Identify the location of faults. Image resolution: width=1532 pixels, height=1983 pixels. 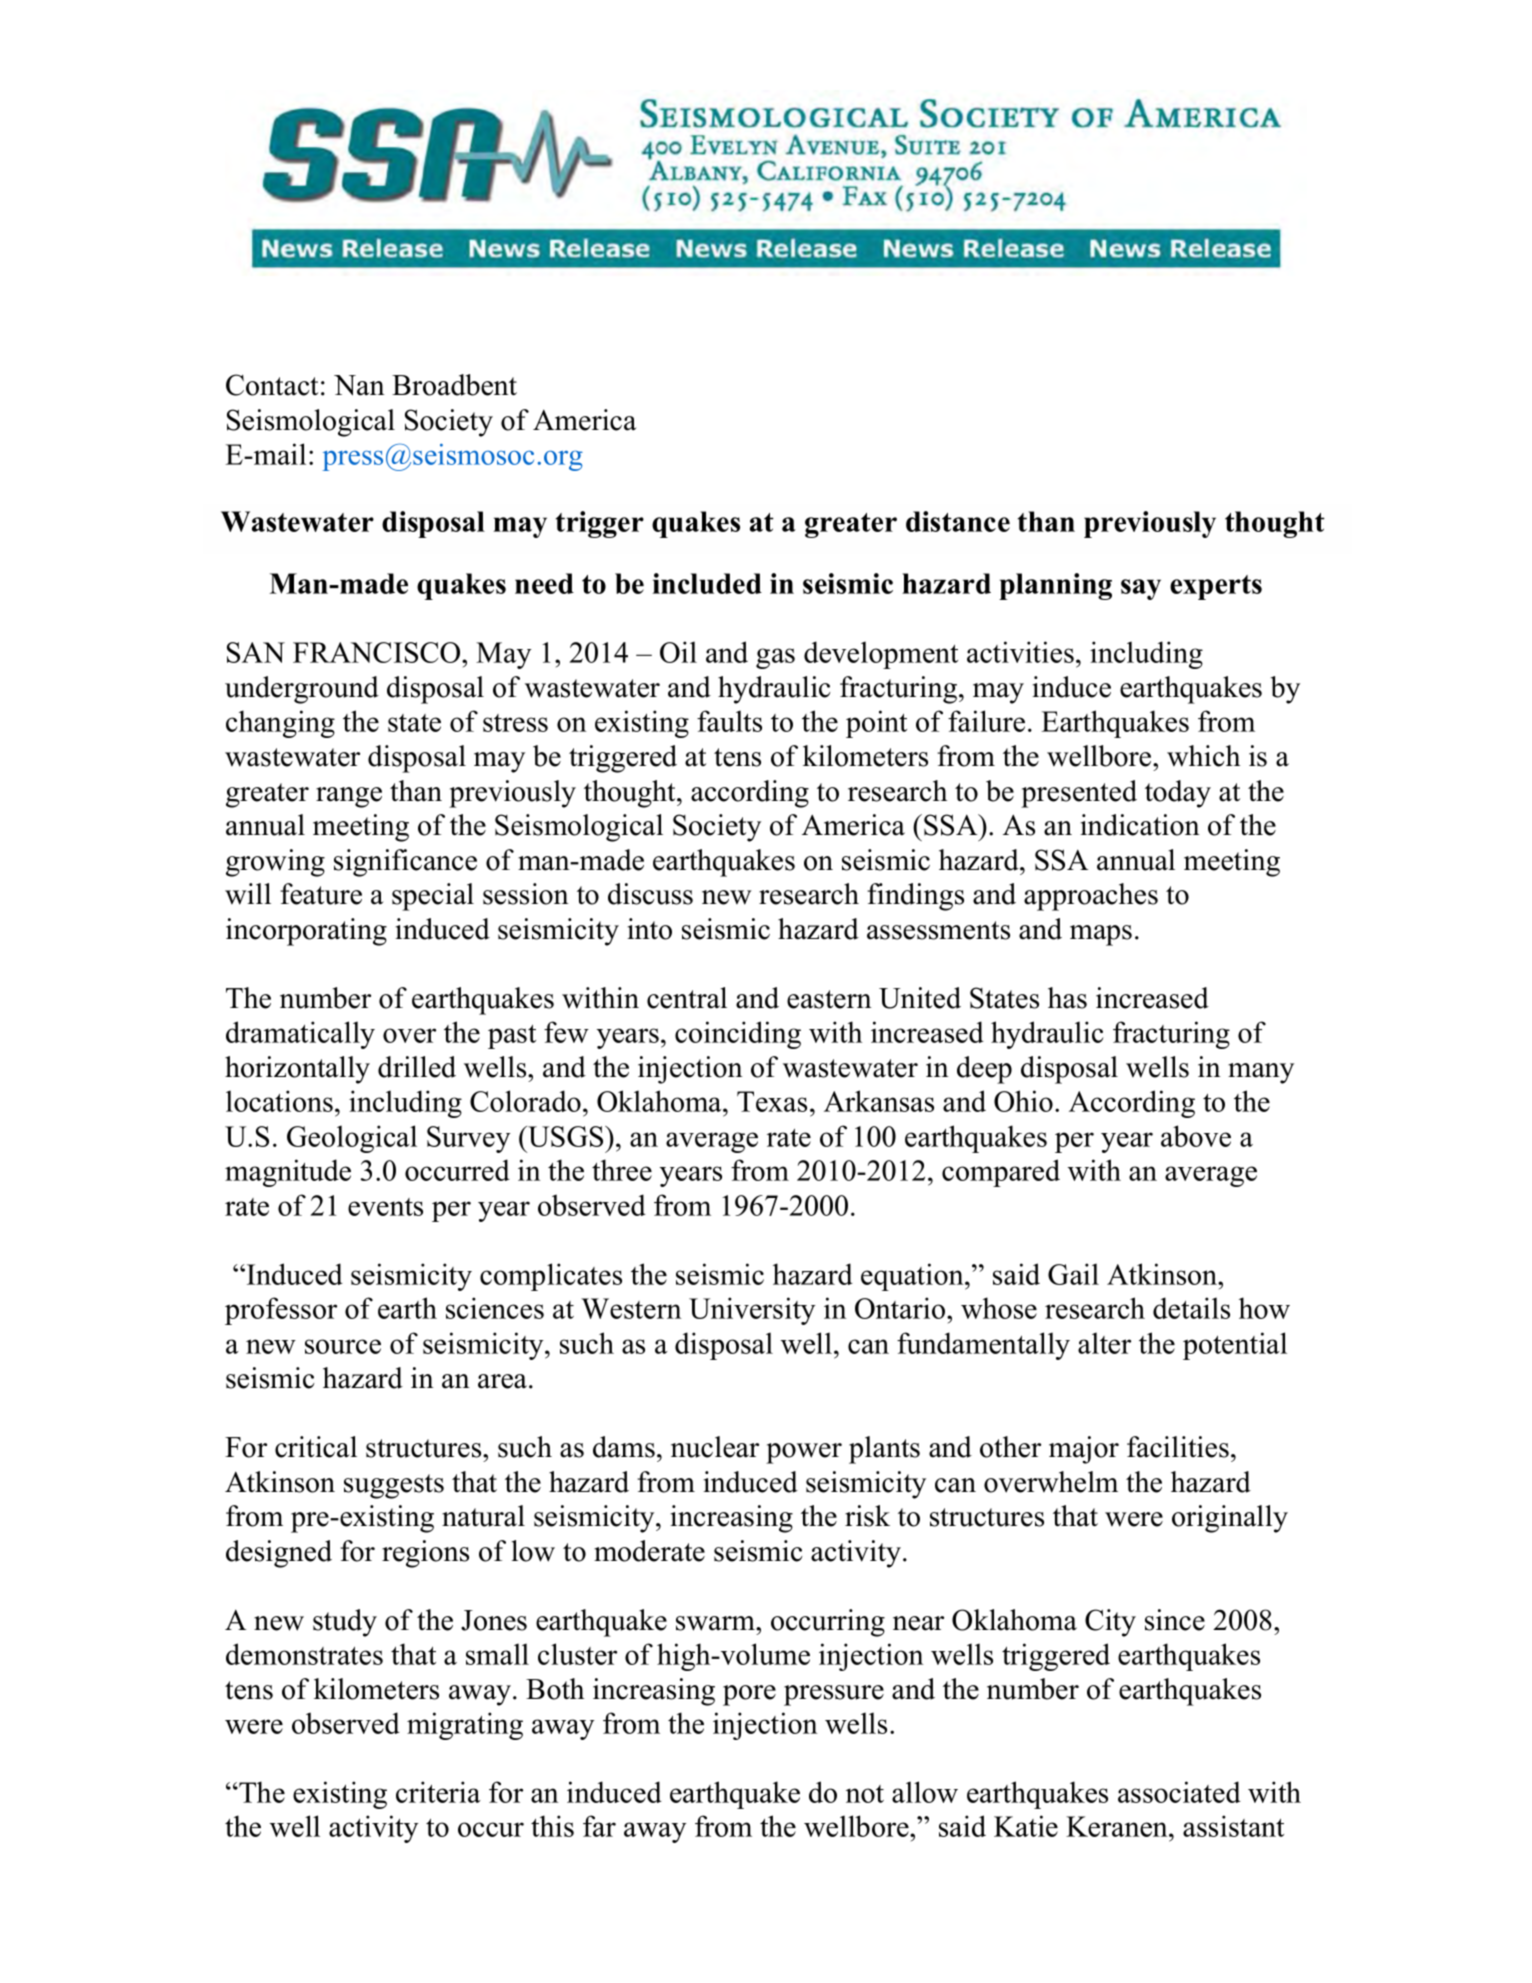
(729, 721).
